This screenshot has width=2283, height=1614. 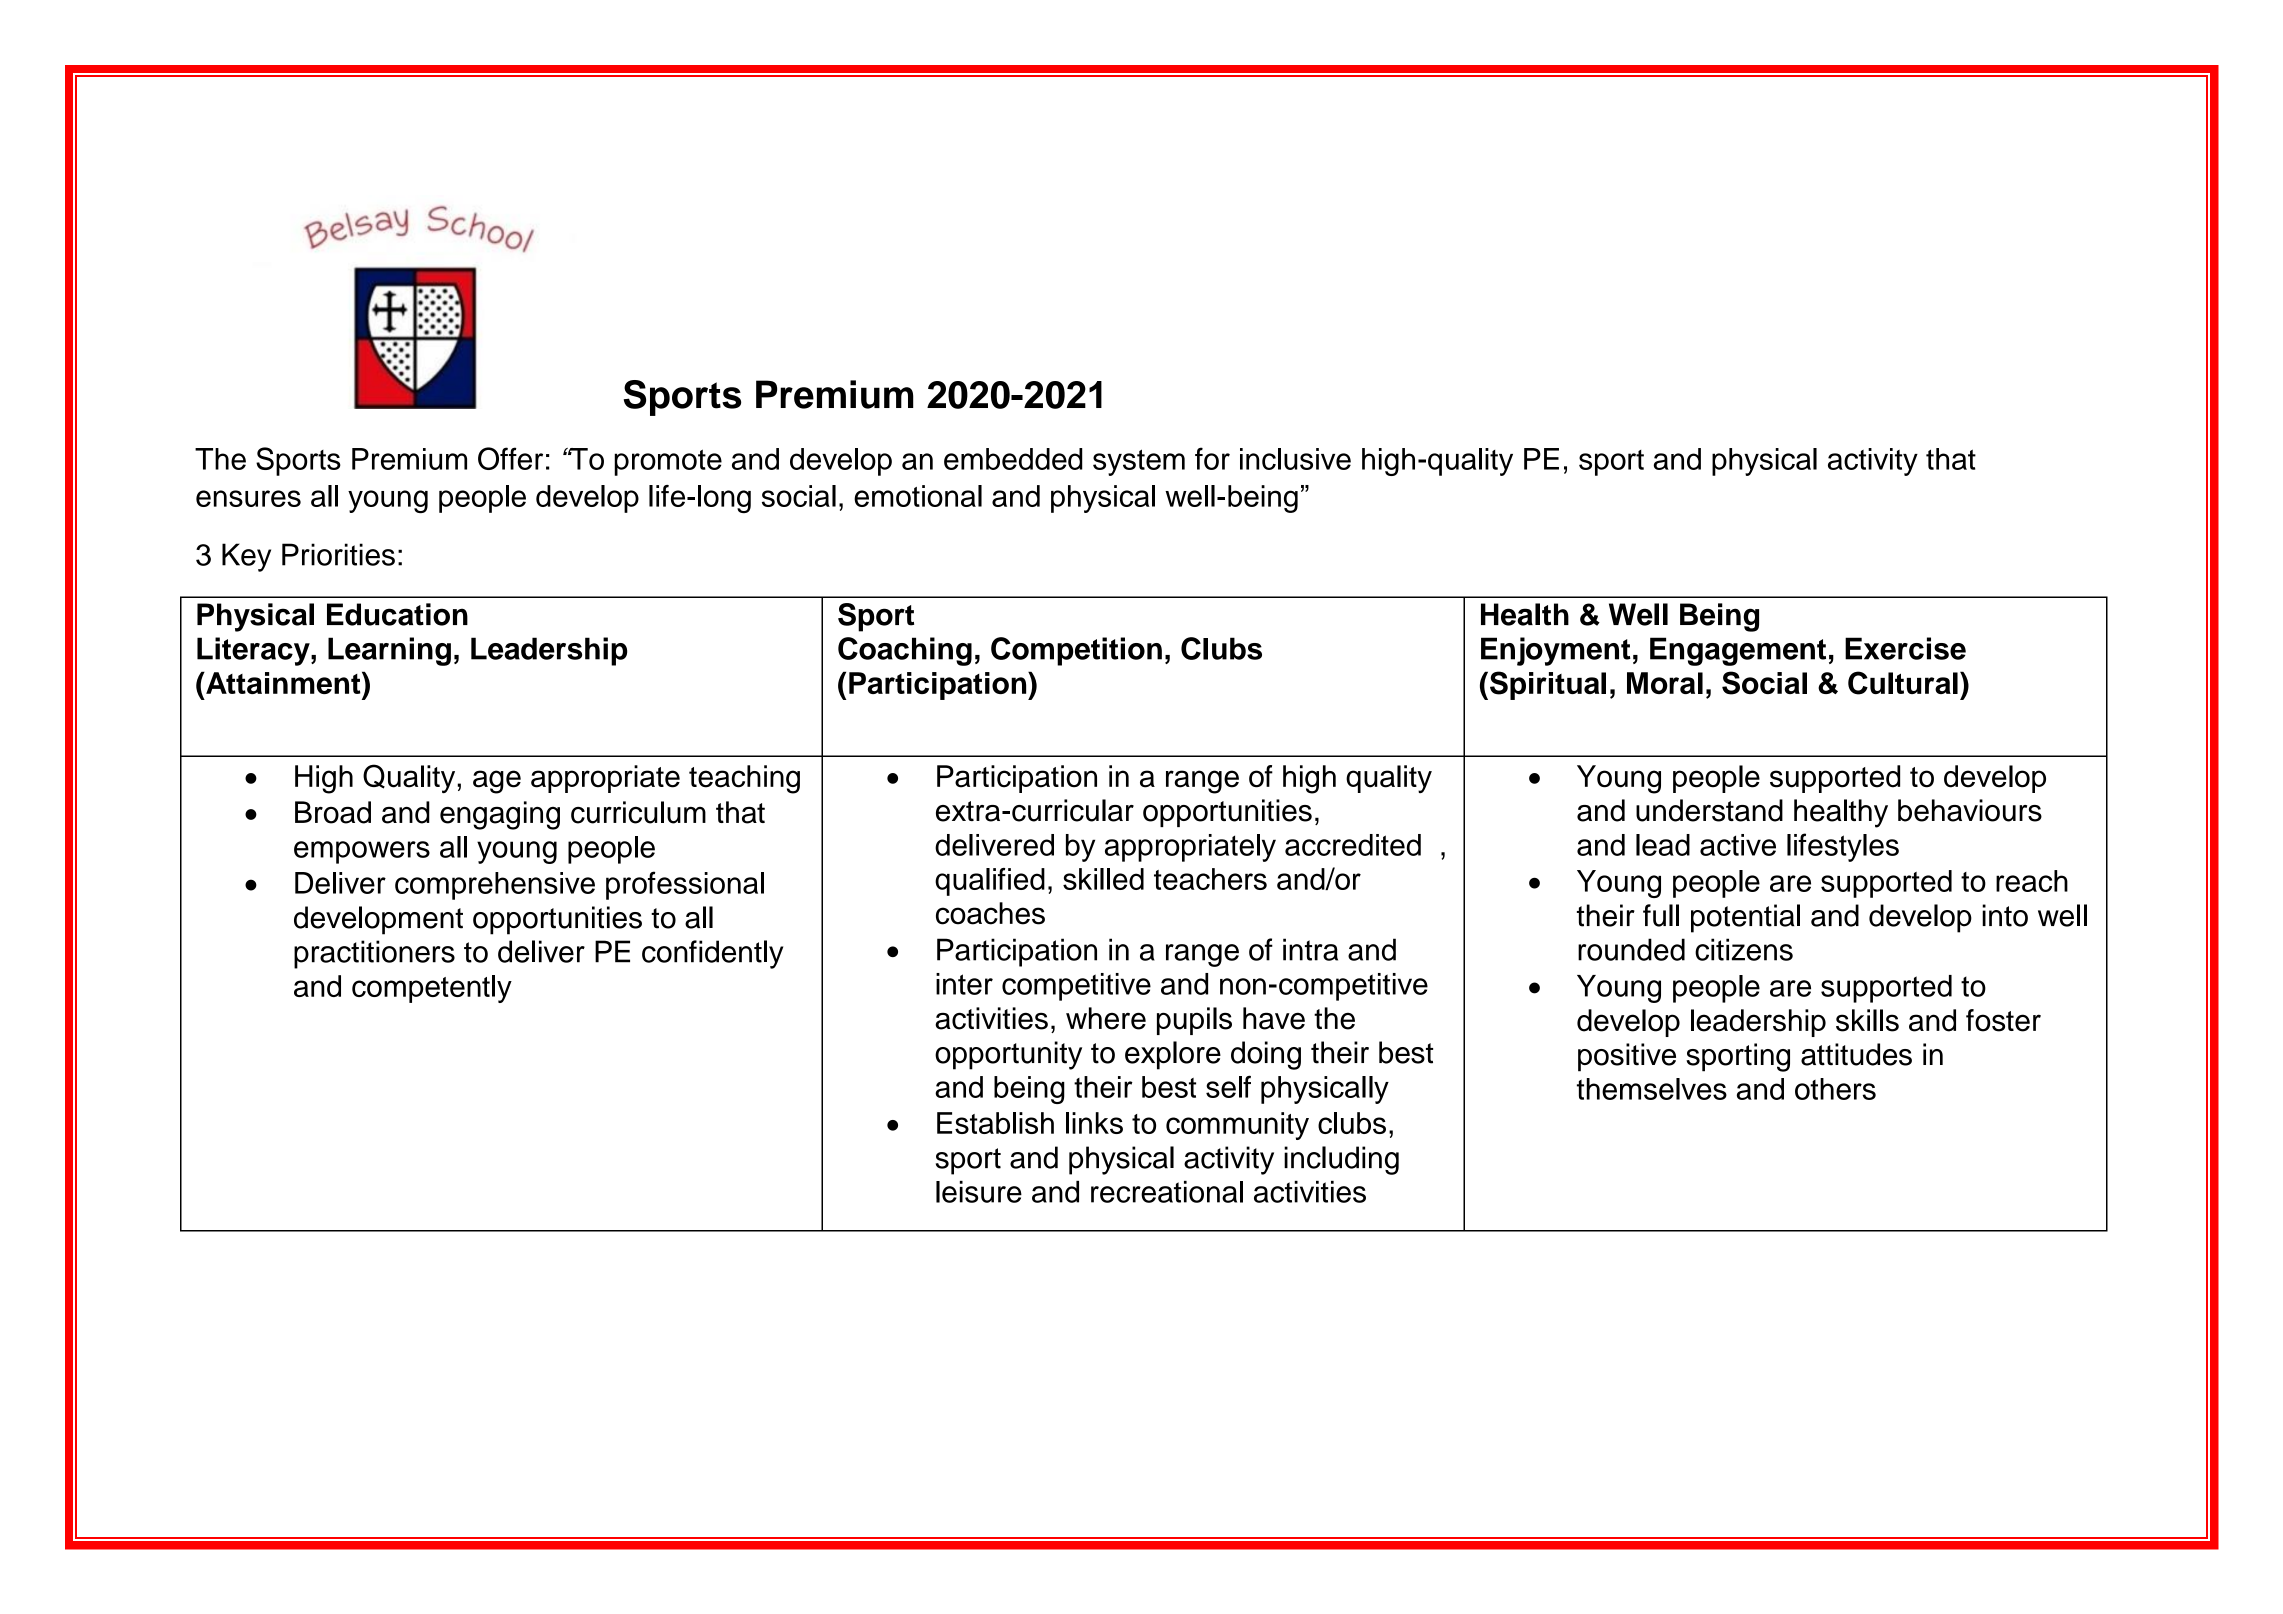 I want to click on Cultural, so click(x=1903, y=683).
